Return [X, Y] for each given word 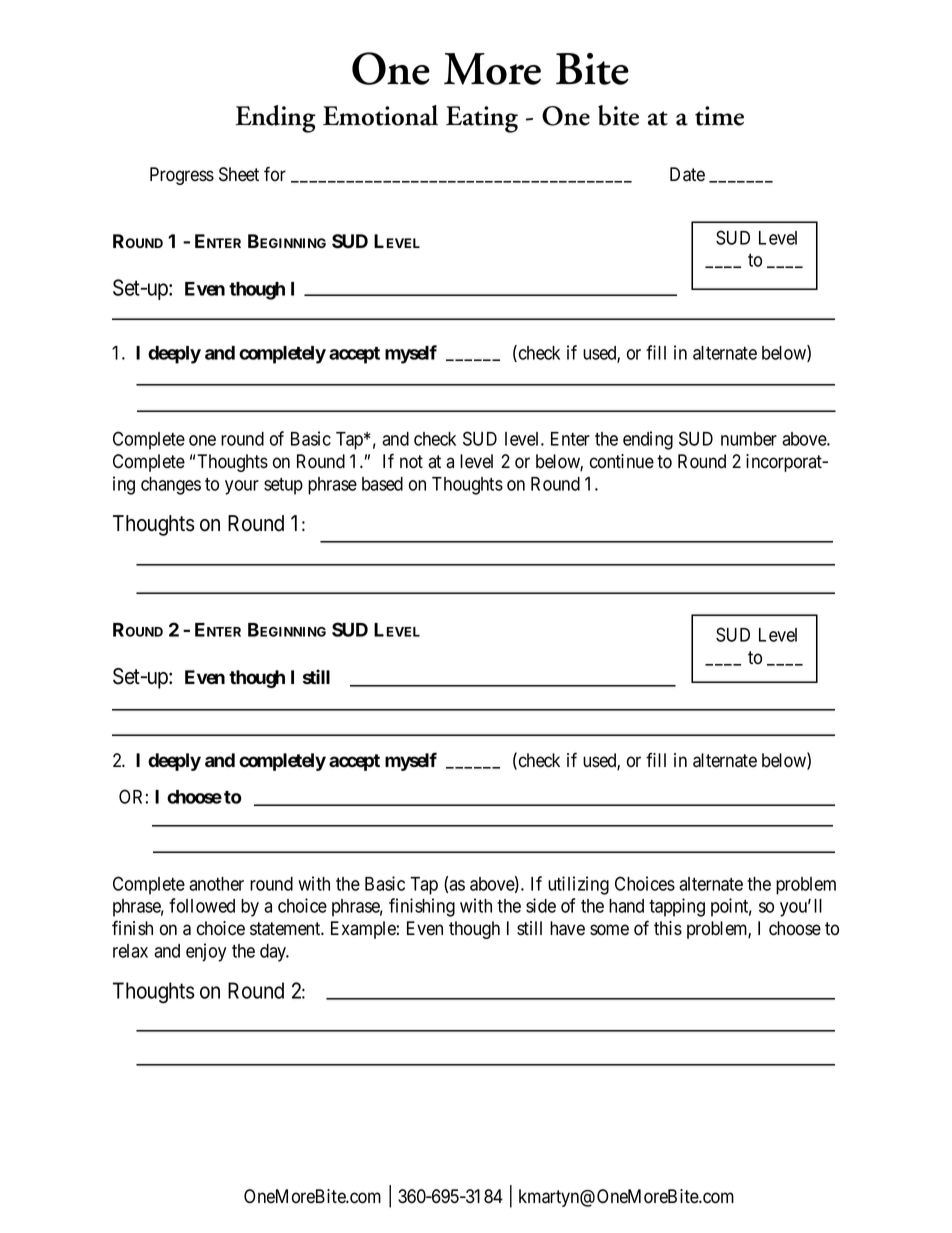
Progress [182, 176]
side [541, 905]
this [668, 928]
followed [202, 905]
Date [687, 174]
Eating [482, 119]
